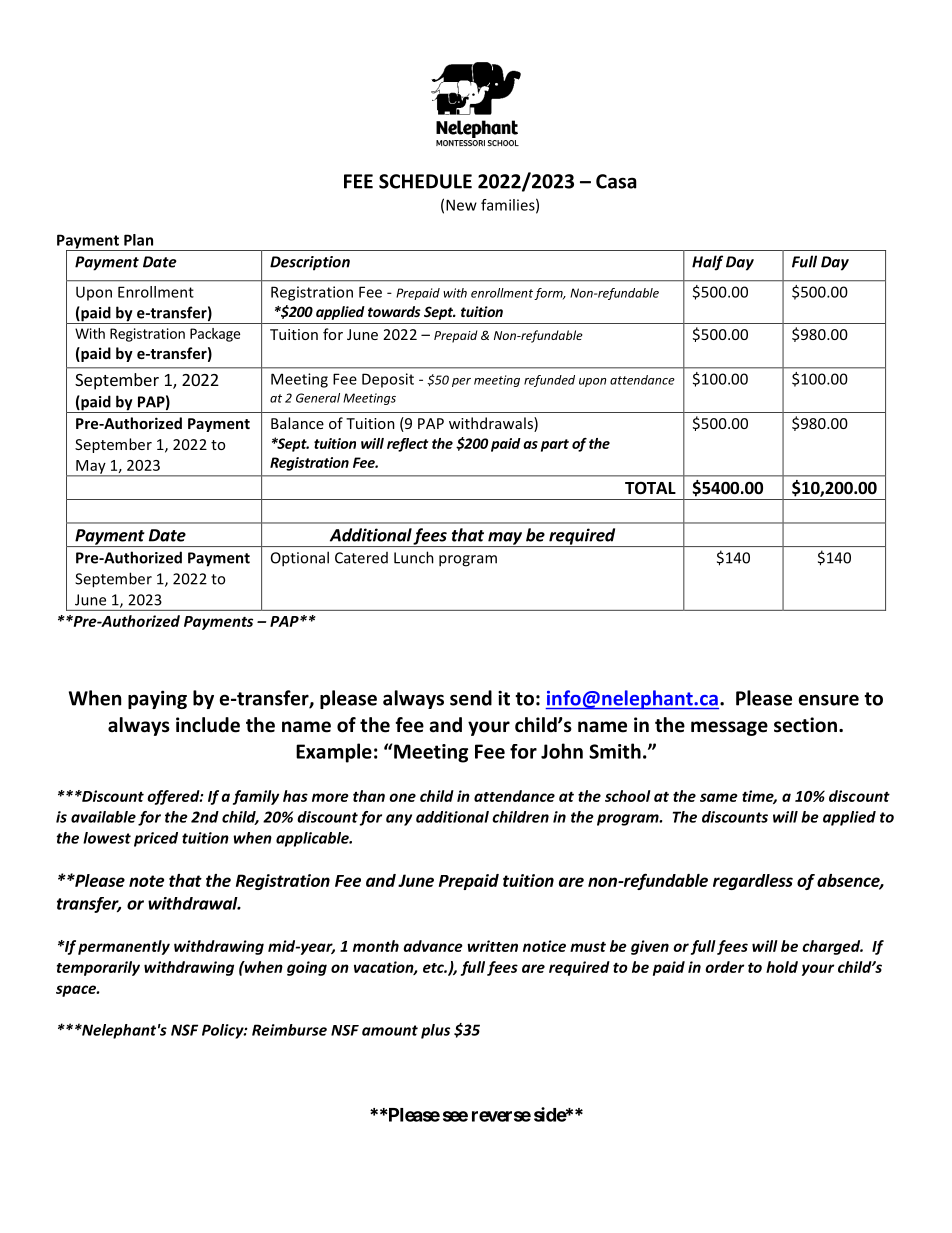 The height and width of the page is (1233, 952). Describe the element at coordinates (138, 240) in the page. I see `Plan` at that location.
